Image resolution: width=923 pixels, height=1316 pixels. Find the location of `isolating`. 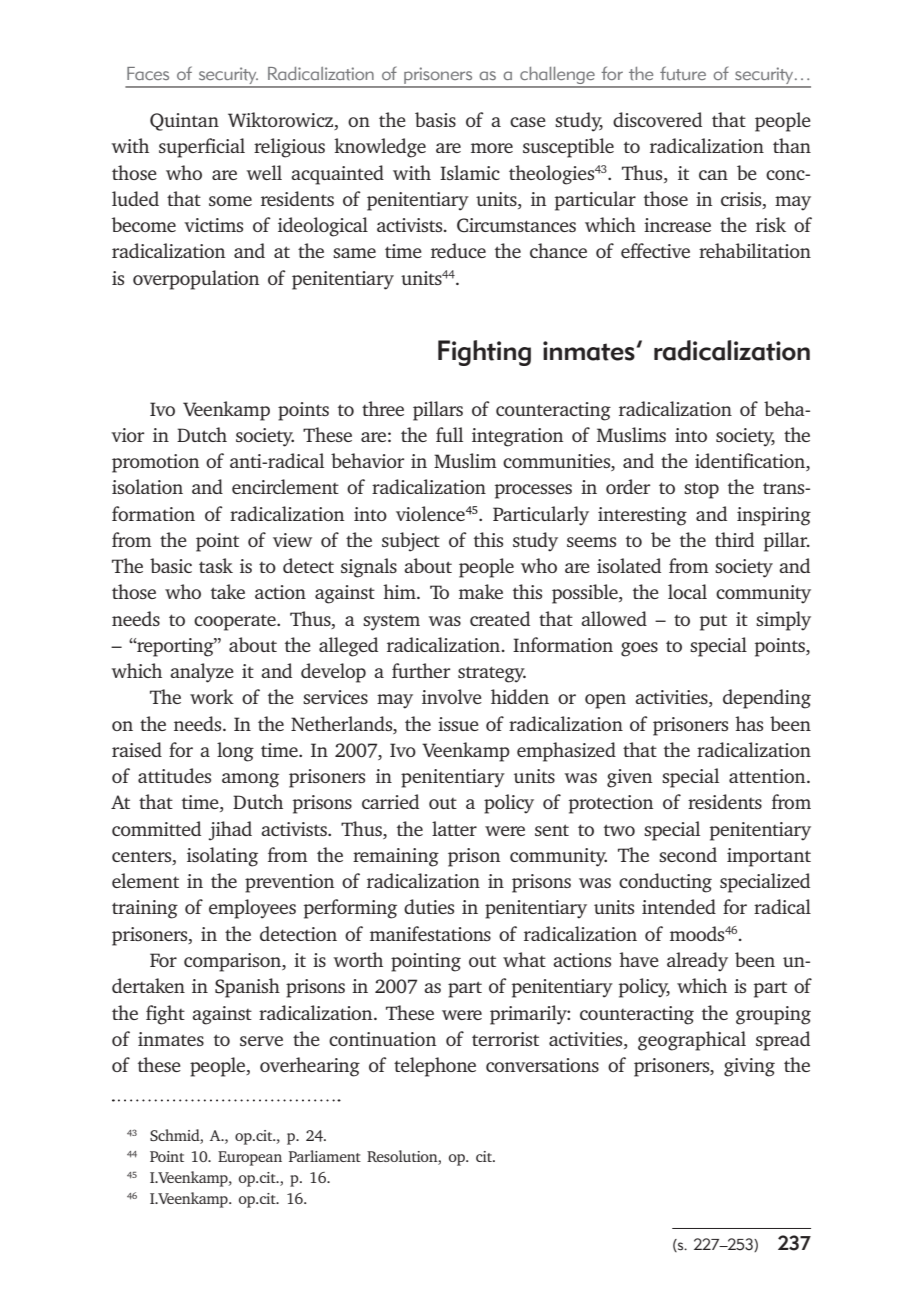

isolating is located at coordinates (222, 857).
